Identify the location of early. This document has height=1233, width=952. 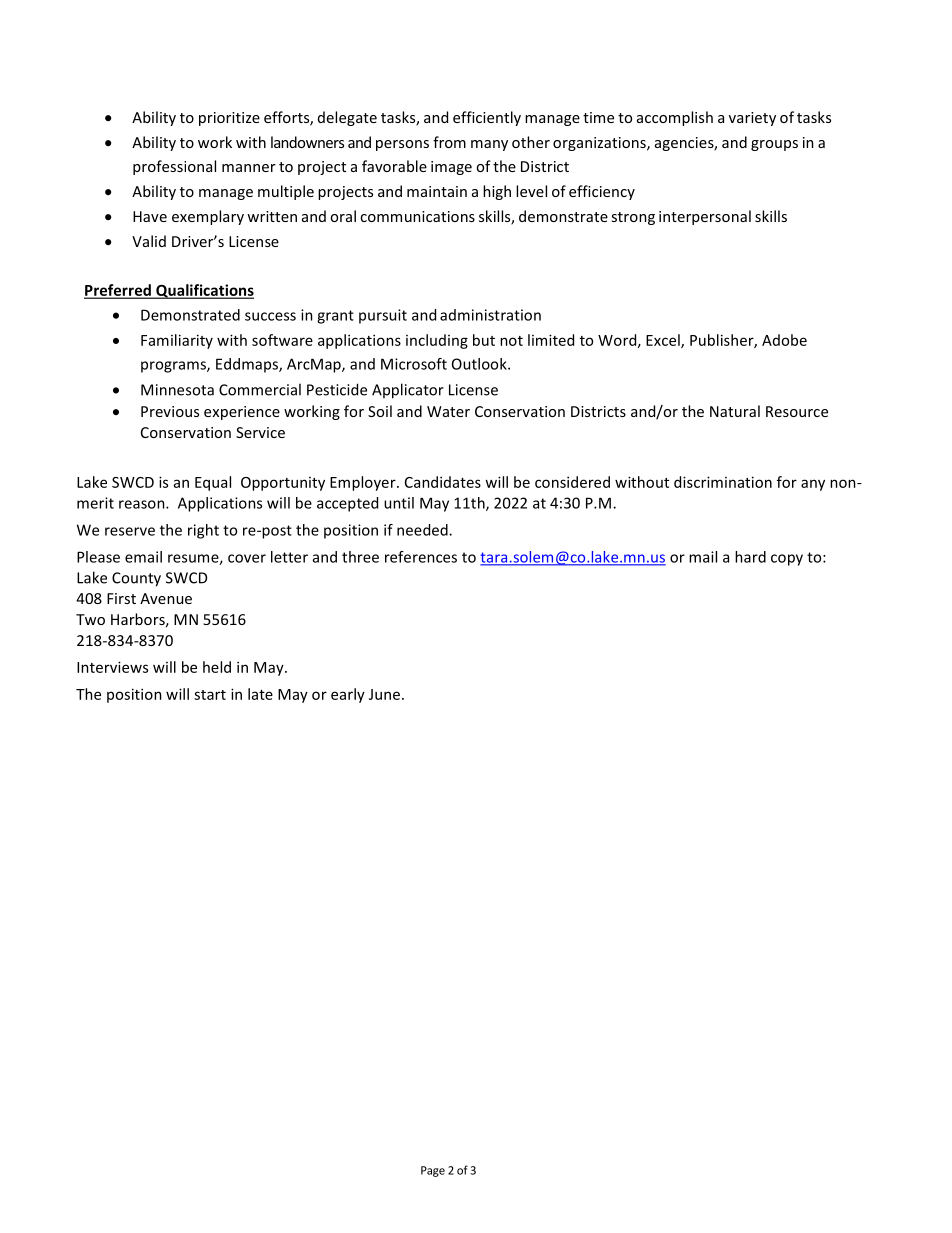
(348, 695).
